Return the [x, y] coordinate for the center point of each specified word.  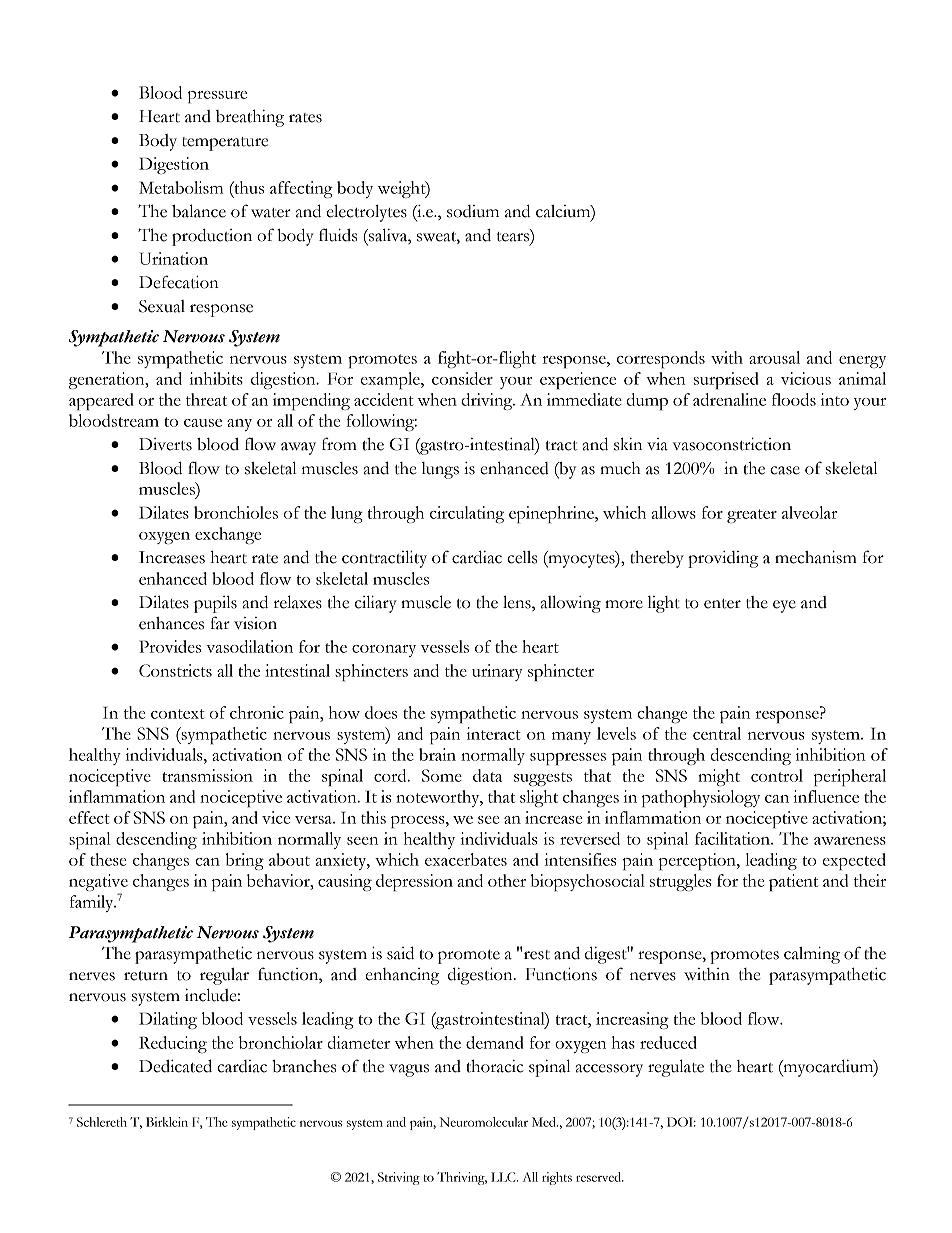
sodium [473, 211]
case [785, 470]
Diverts [165, 444]
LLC [504, 1177]
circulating [467, 514]
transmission [207, 775]
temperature [225, 144]
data [487, 775]
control [777, 775]
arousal [774, 357]
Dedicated [175, 1066]
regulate [676, 1068]
